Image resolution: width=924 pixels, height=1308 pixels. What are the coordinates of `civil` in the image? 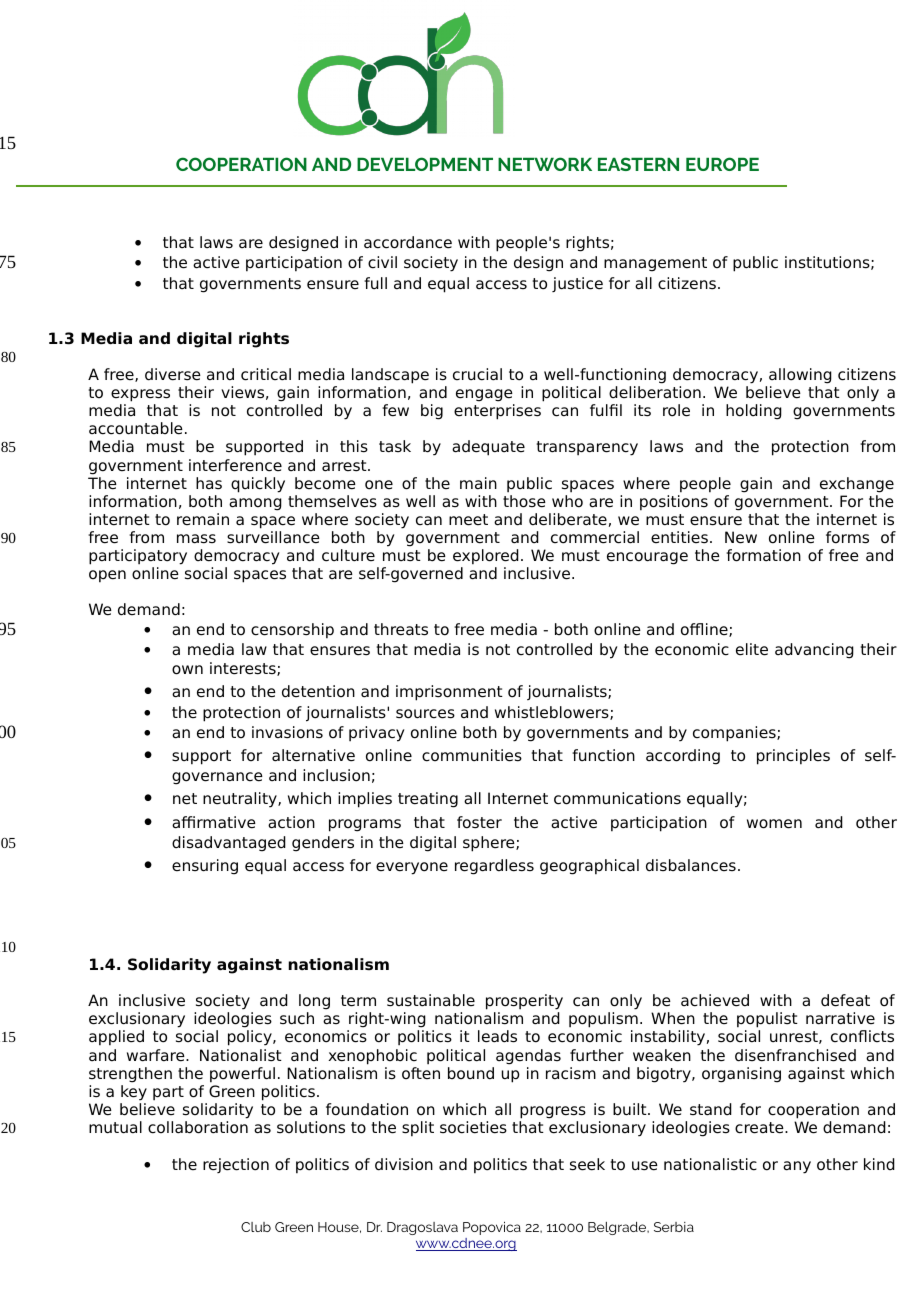 It's located at (382, 262).
